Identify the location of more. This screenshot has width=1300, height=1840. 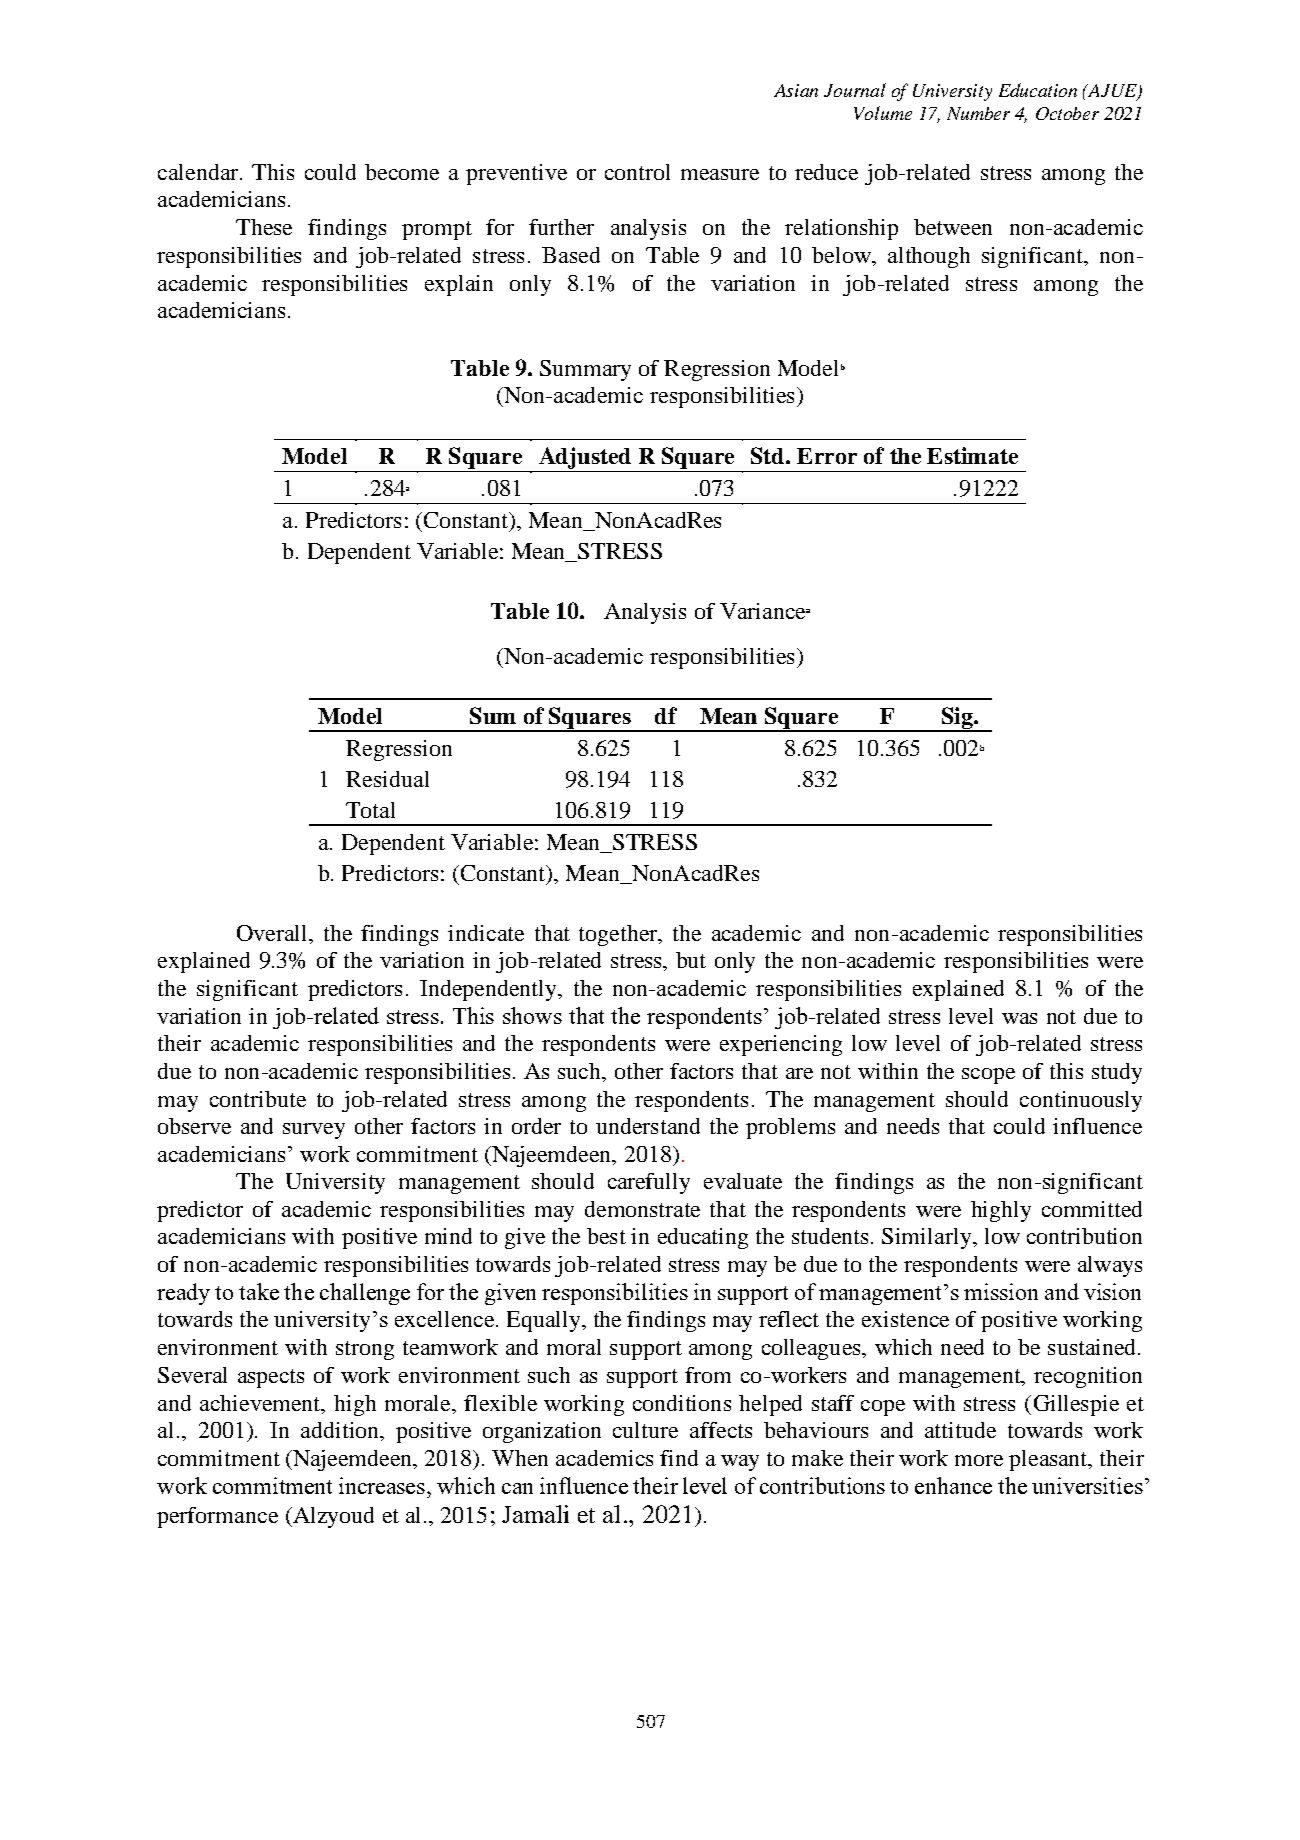
(979, 1460).
